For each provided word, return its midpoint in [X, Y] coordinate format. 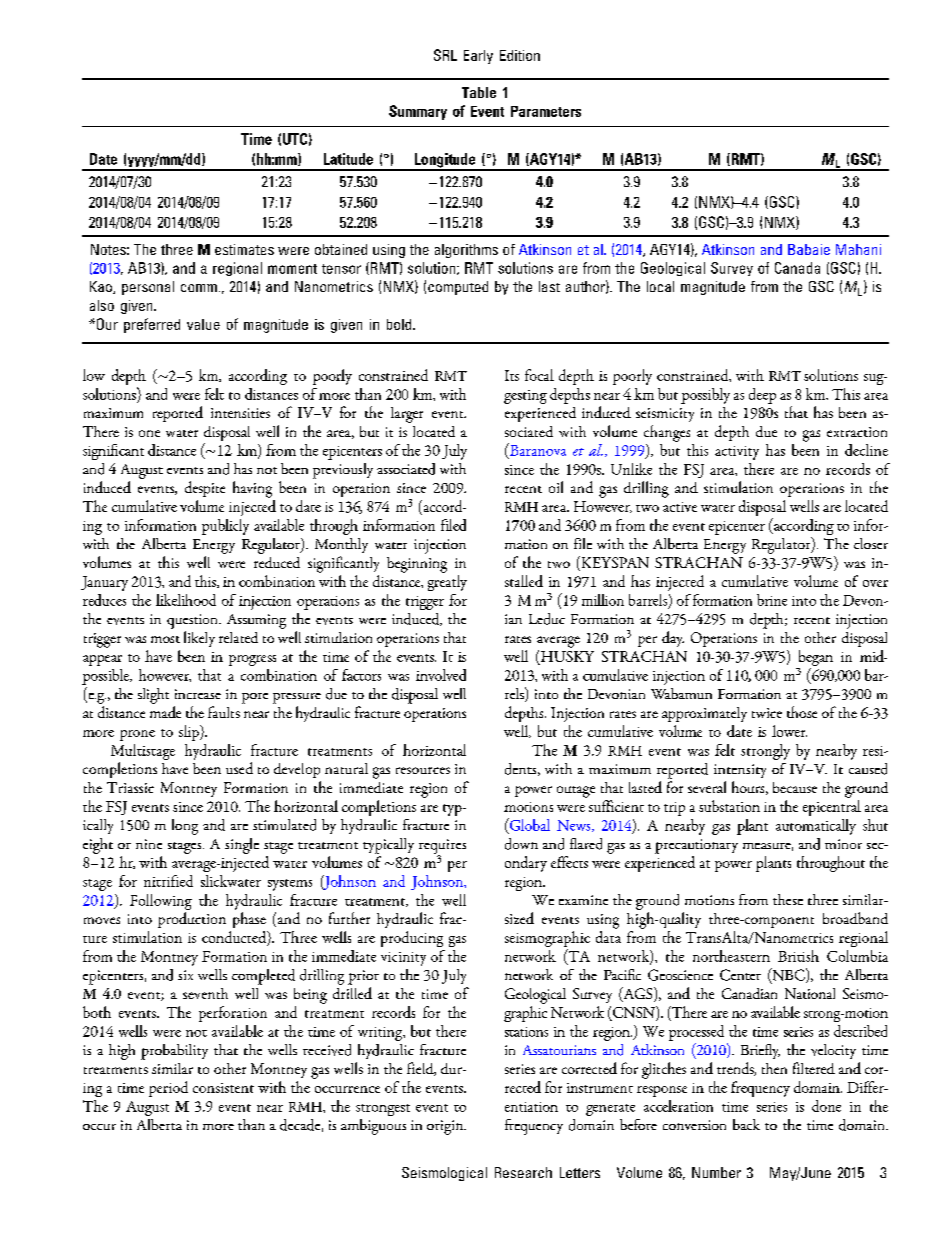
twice [767, 713]
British [798, 956]
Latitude [348, 159]
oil [556, 487]
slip [190, 733]
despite [205, 489]
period [168, 1089]
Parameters [546, 111]
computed [458, 288]
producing [412, 939]
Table [479, 92]
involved [441, 675]
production [192, 920]
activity [737, 453]
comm [199, 288]
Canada [797, 268]
